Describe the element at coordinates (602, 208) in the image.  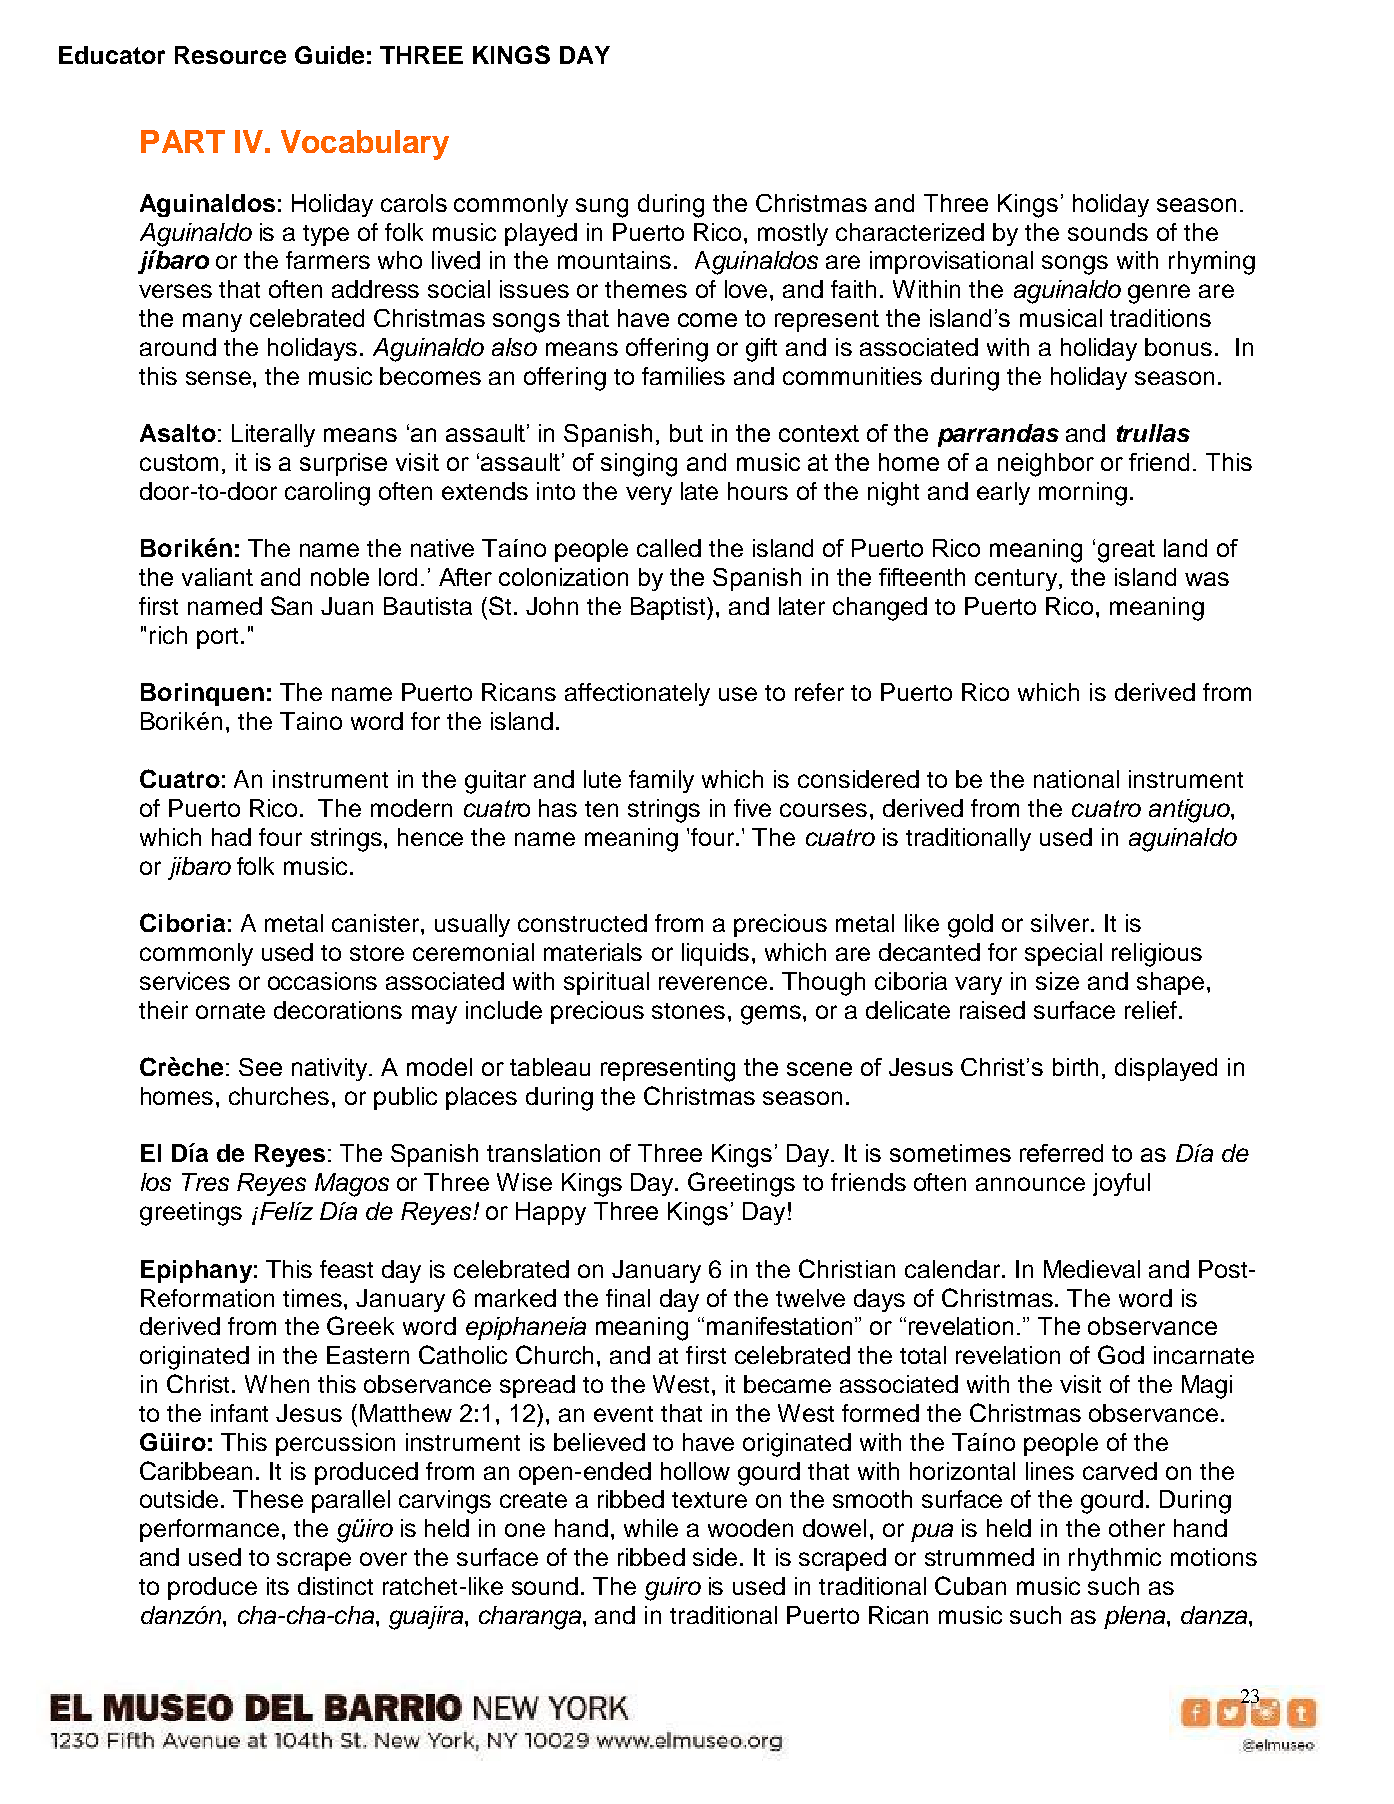
I see `sung` at that location.
